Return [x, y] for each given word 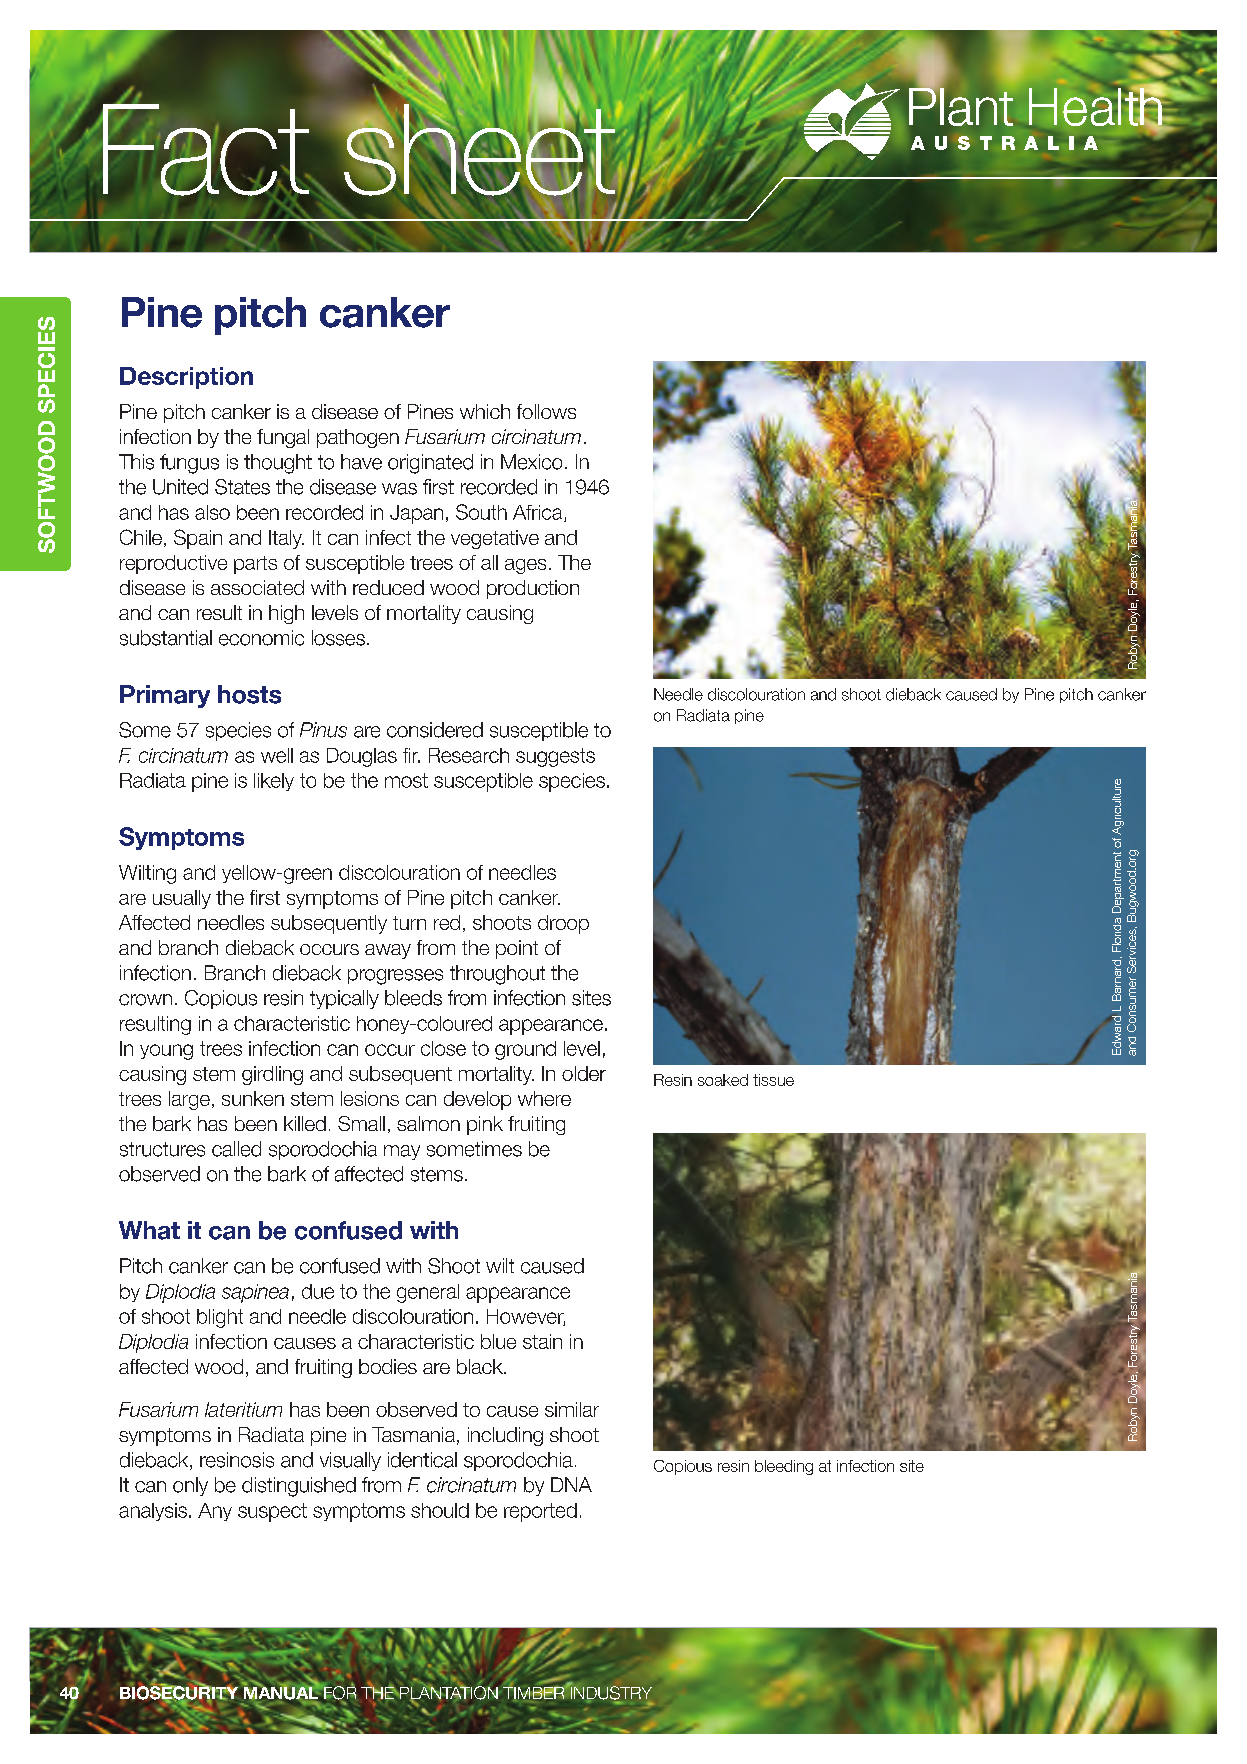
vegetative [495, 539]
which [485, 411]
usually [182, 899]
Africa [539, 513]
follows [546, 411]
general [428, 1293]
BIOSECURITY [179, 1693]
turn [409, 923]
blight [220, 1318]
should [440, 1510]
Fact [204, 149]
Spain [198, 539]
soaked [723, 1080]
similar [572, 1409]
